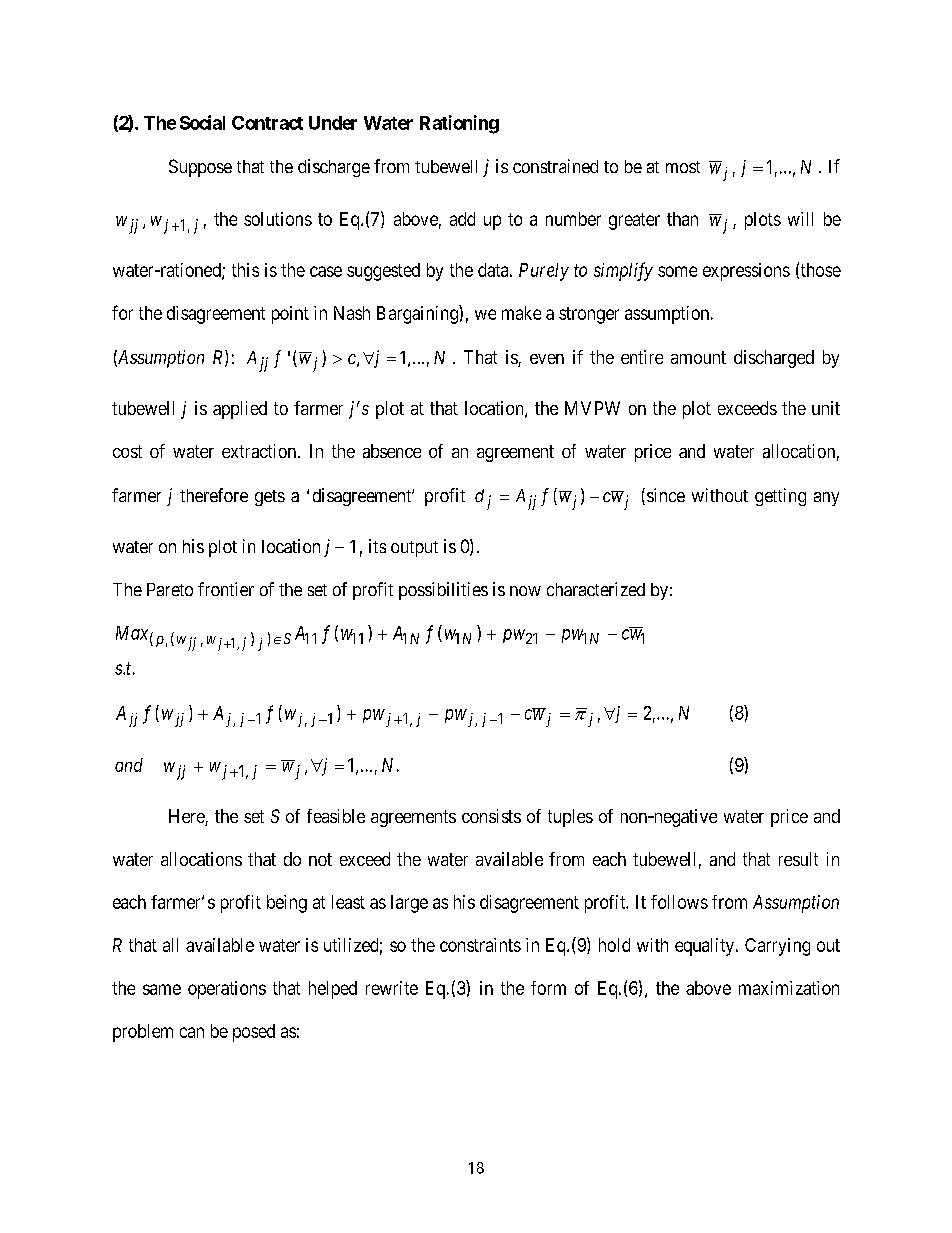 This screenshot has width=952, height=1233. What do you see at coordinates (459, 124) in the screenshot?
I see `Rationing` at bounding box center [459, 124].
